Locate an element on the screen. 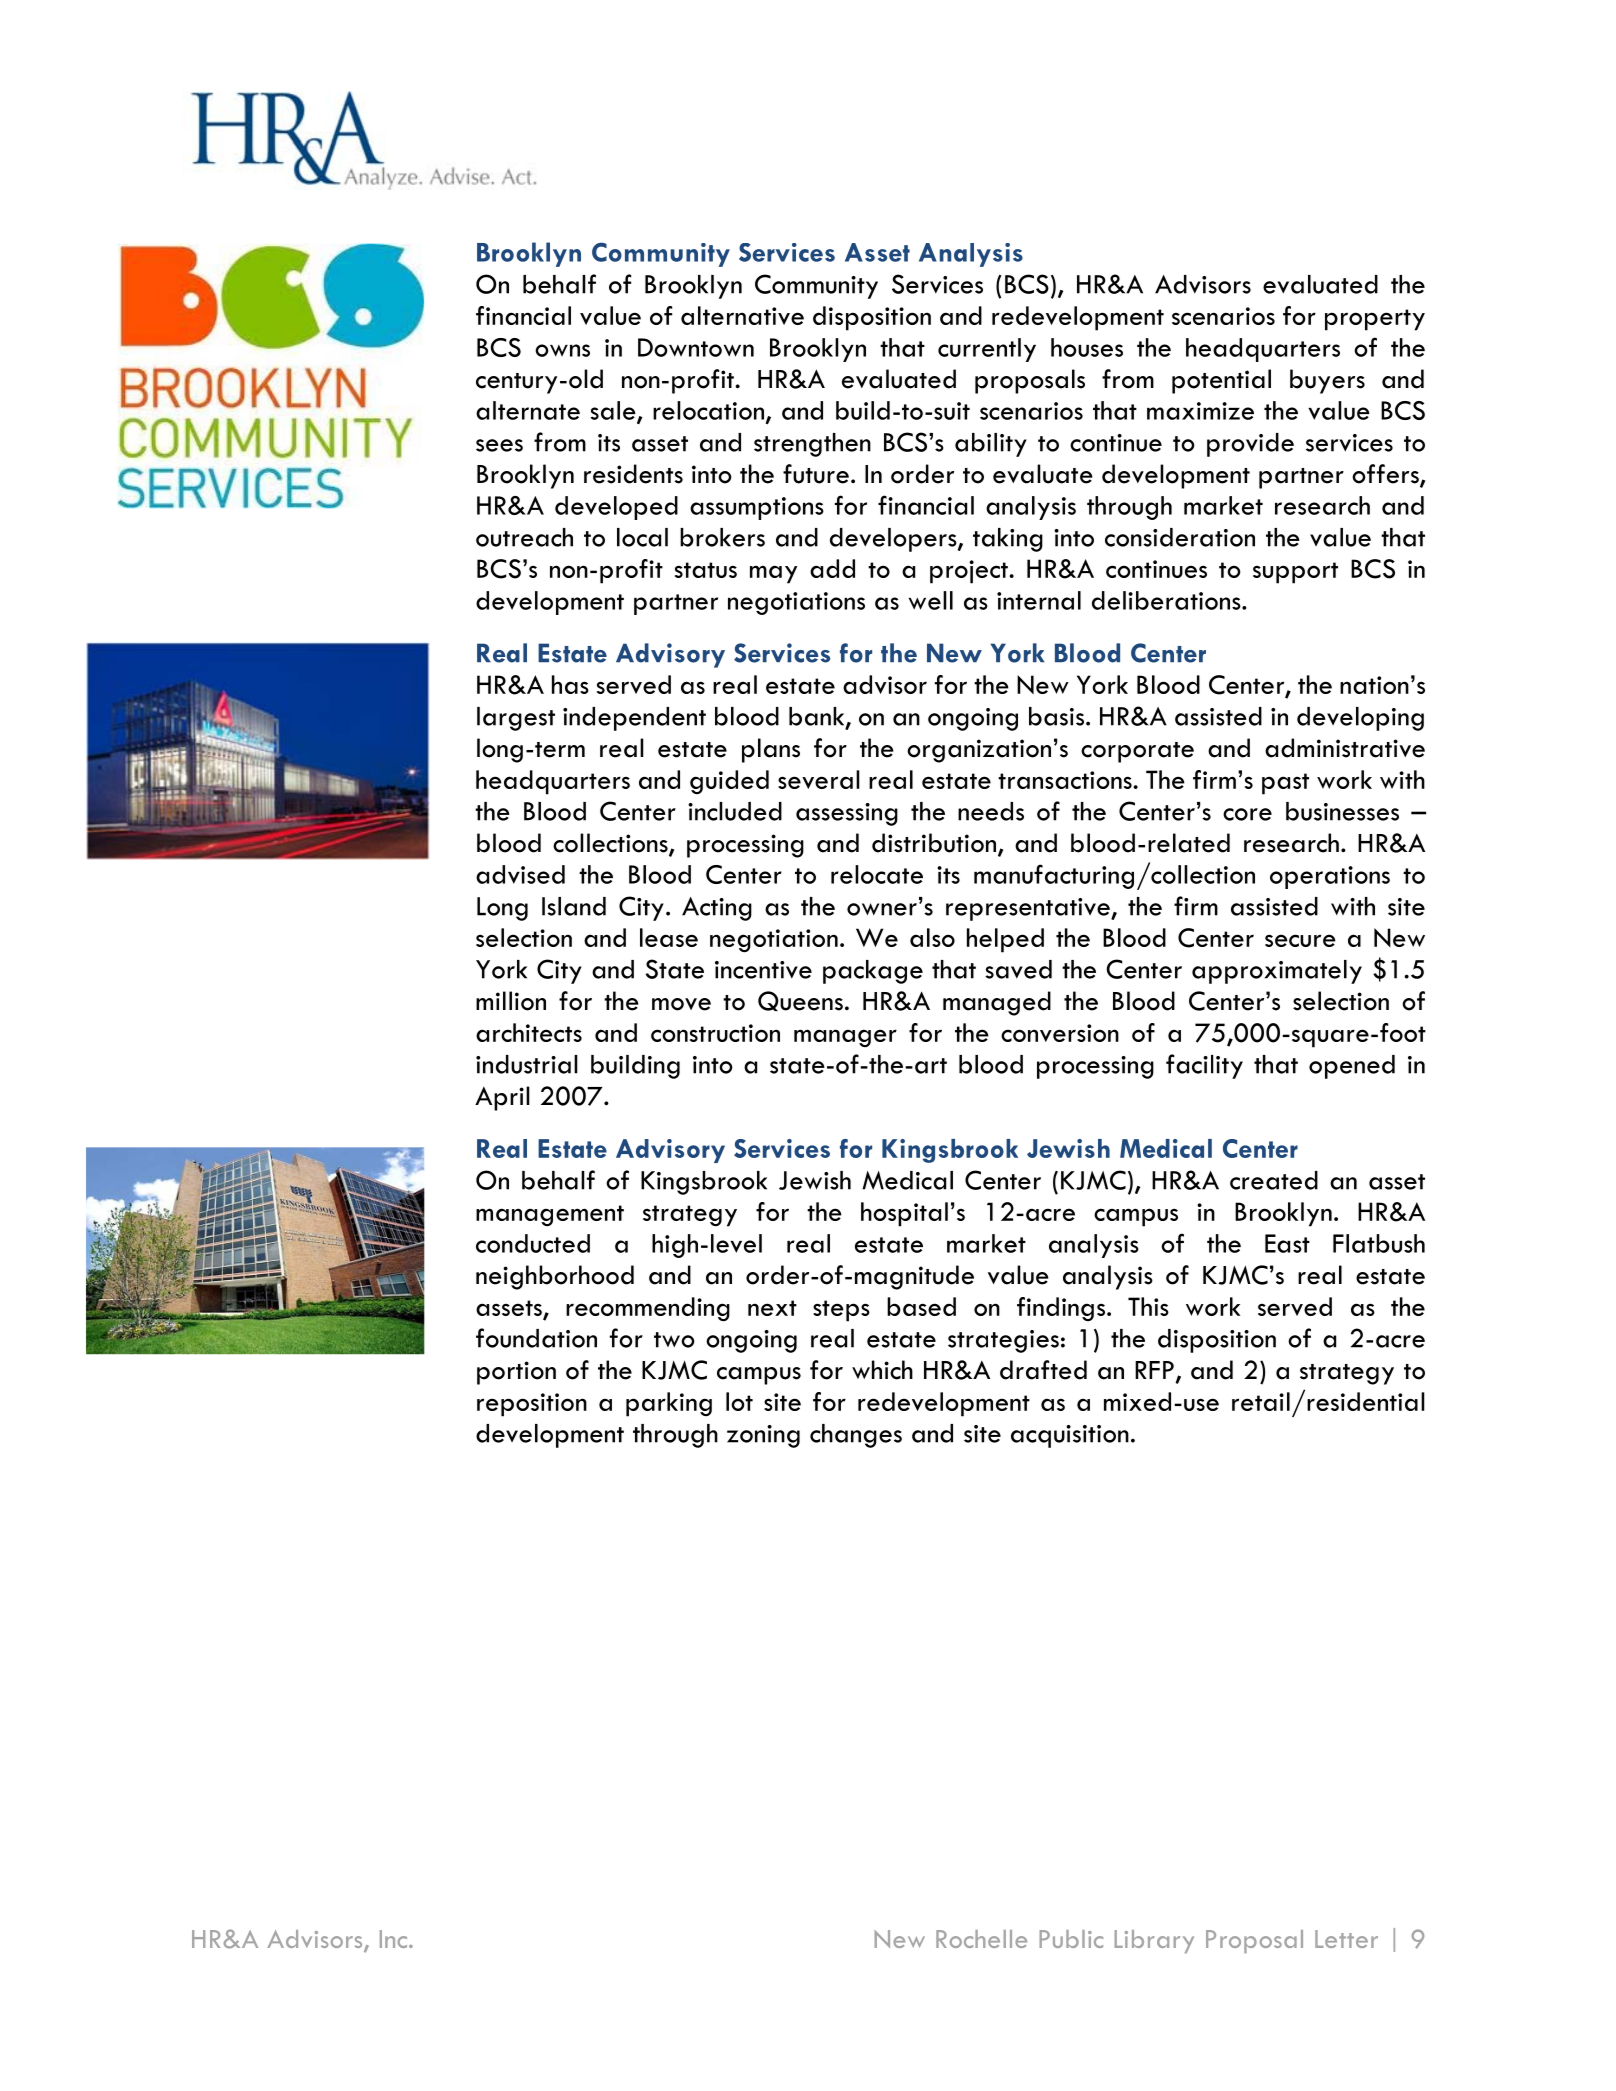  created is located at coordinates (1274, 1180).
